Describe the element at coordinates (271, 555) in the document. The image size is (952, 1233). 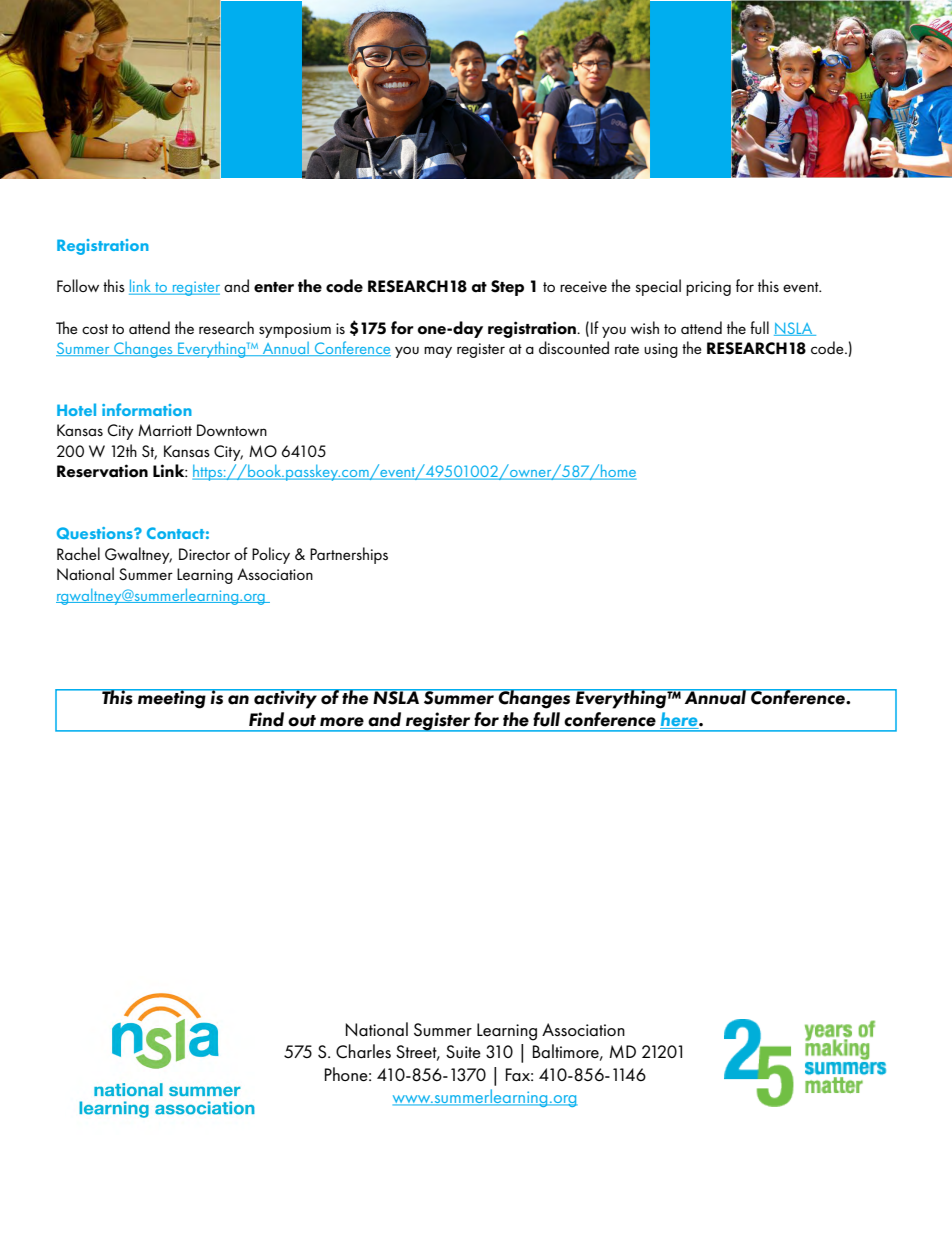
I see `Policy` at that location.
